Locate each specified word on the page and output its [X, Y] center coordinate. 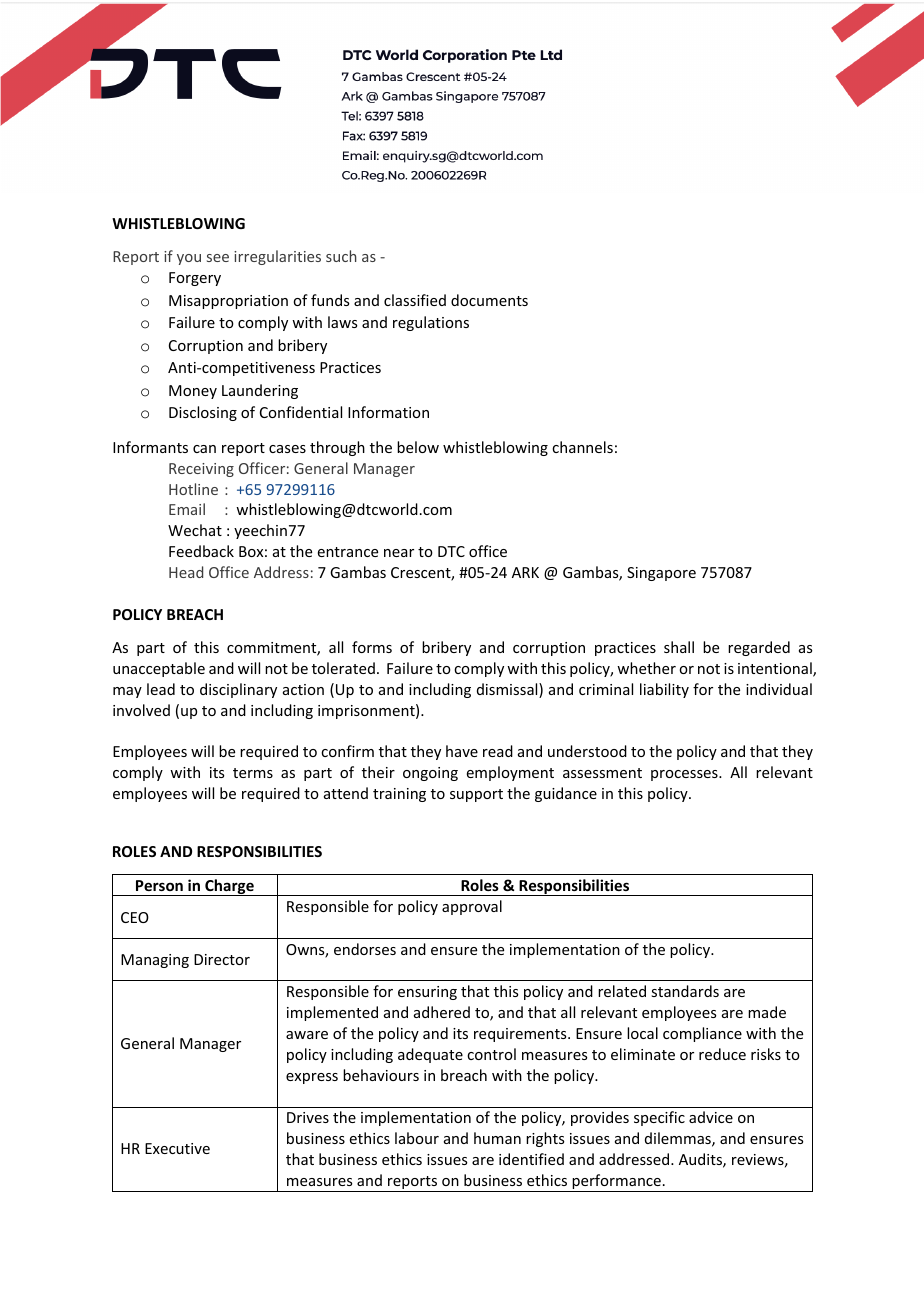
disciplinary [238, 690]
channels [582, 447]
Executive [177, 1148]
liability [664, 690]
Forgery [195, 279]
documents [489, 300]
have [462, 751]
